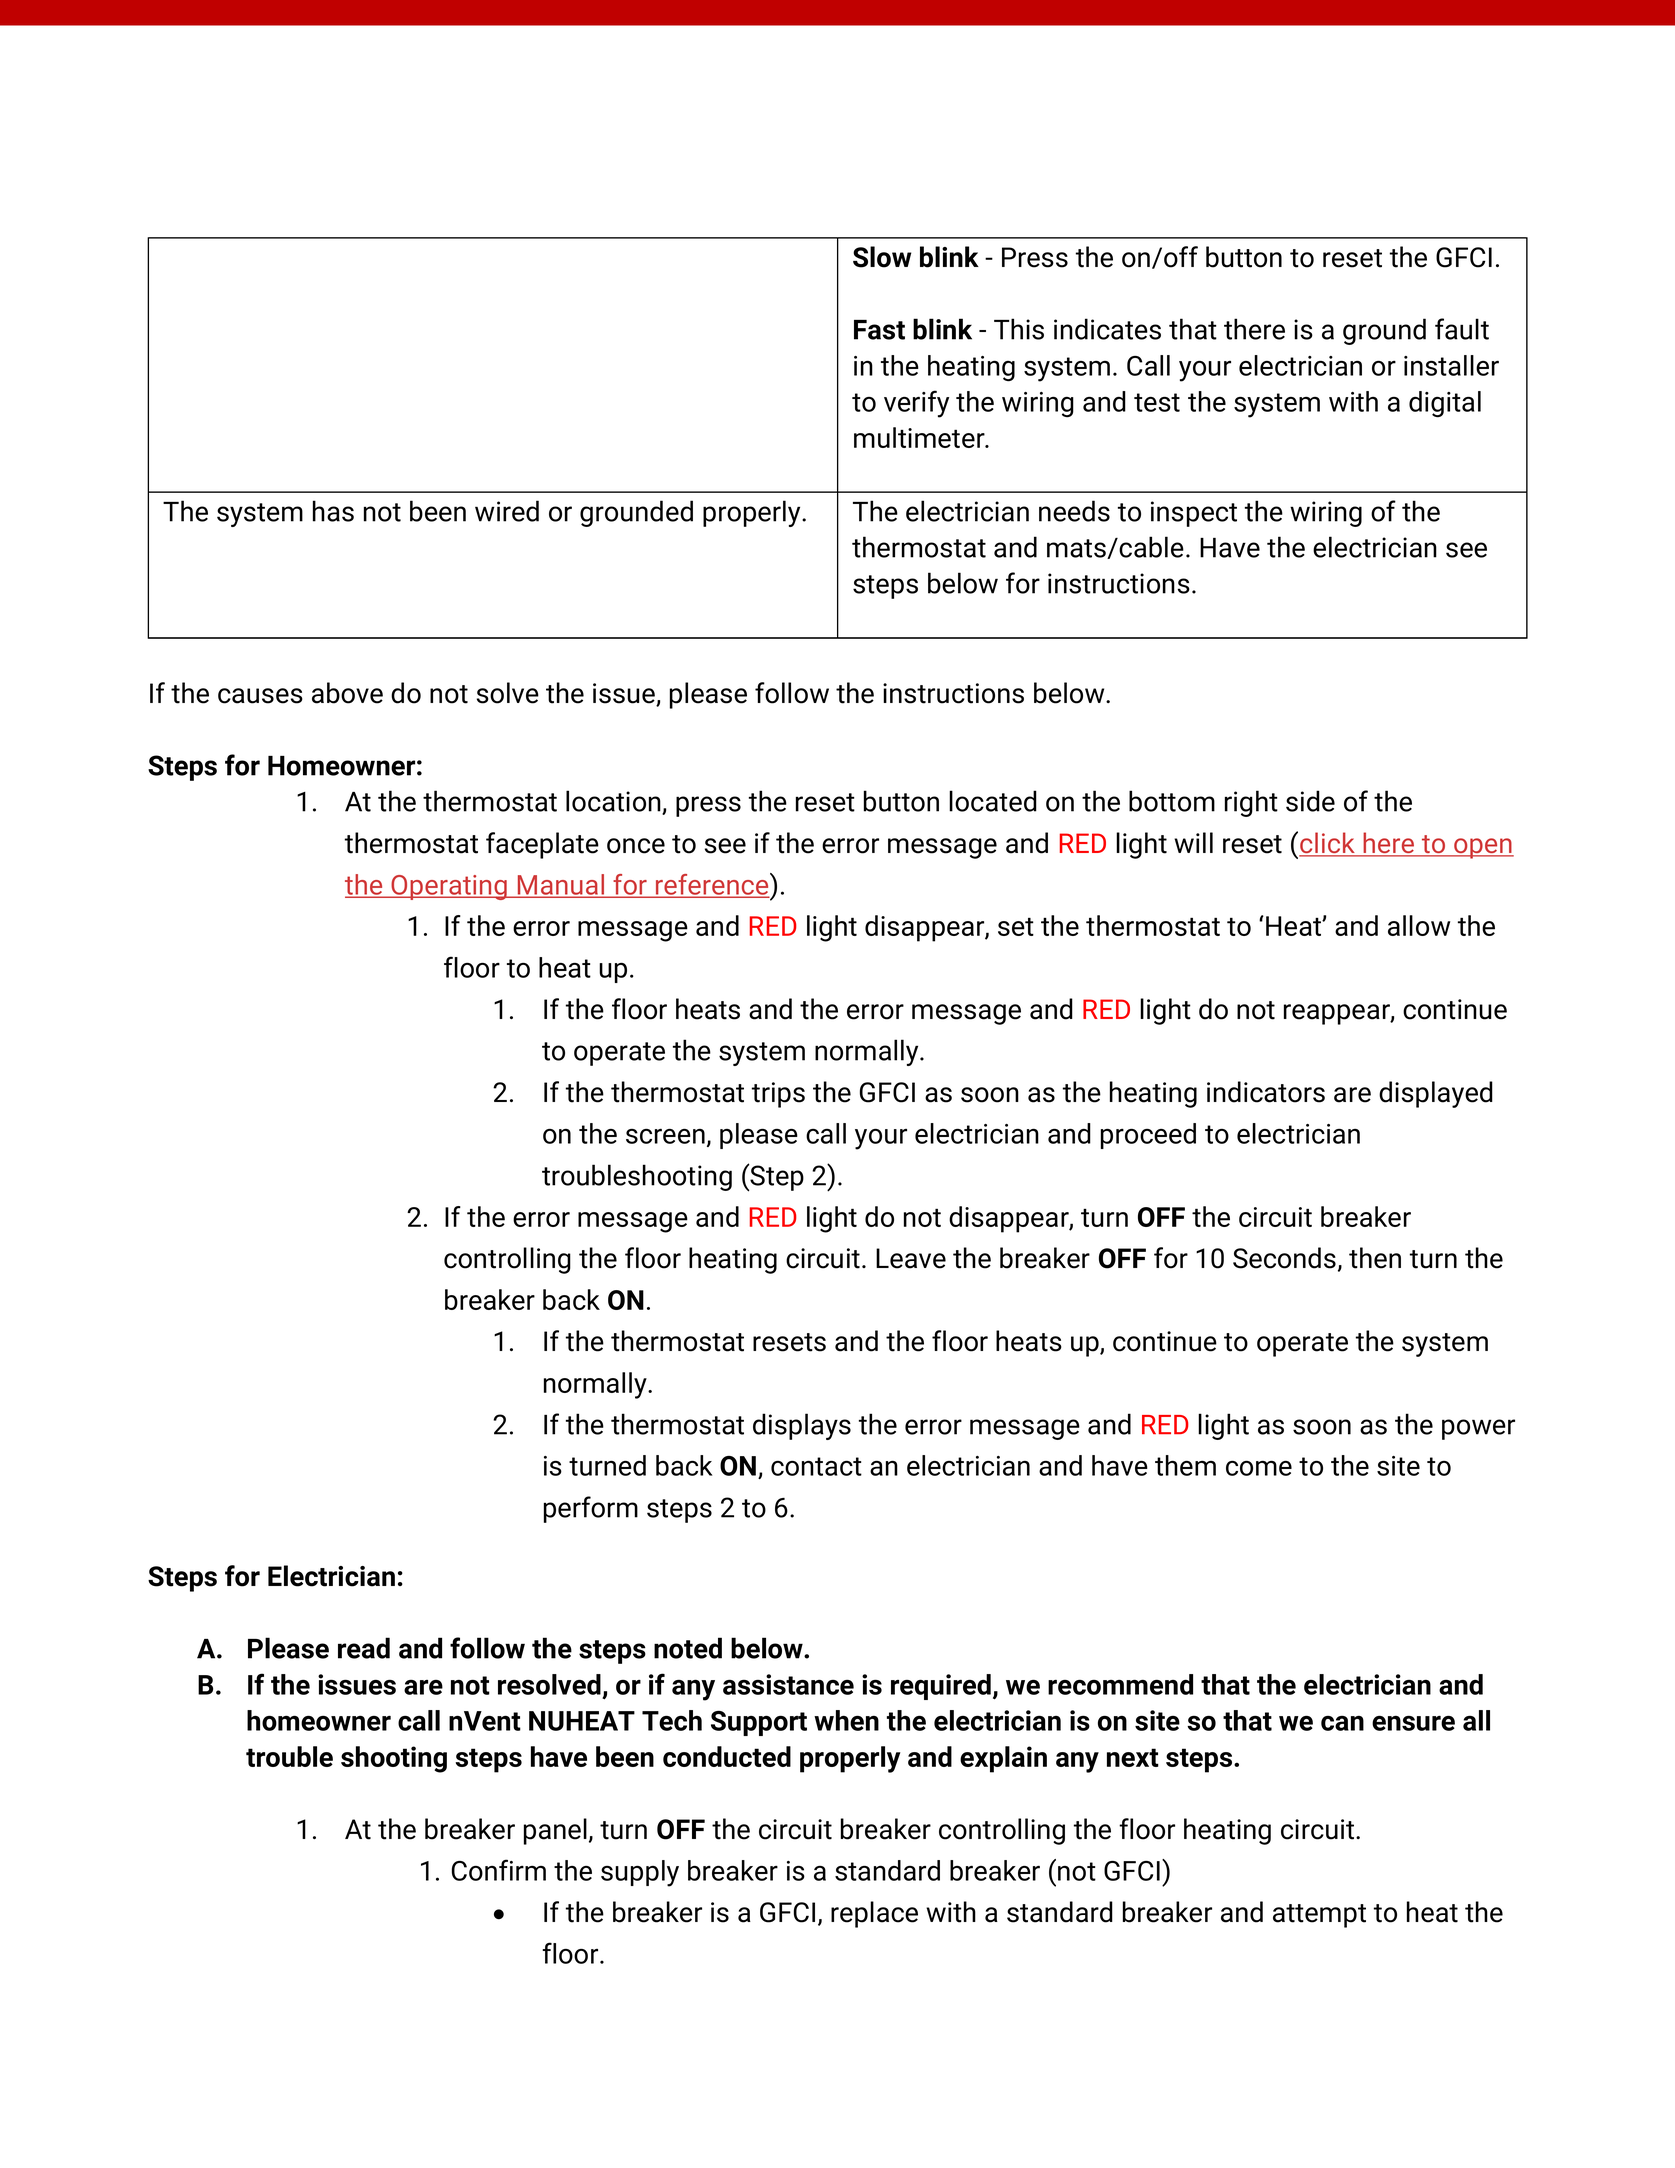 This screenshot has width=1675, height=2168. I want to click on has, so click(333, 511).
